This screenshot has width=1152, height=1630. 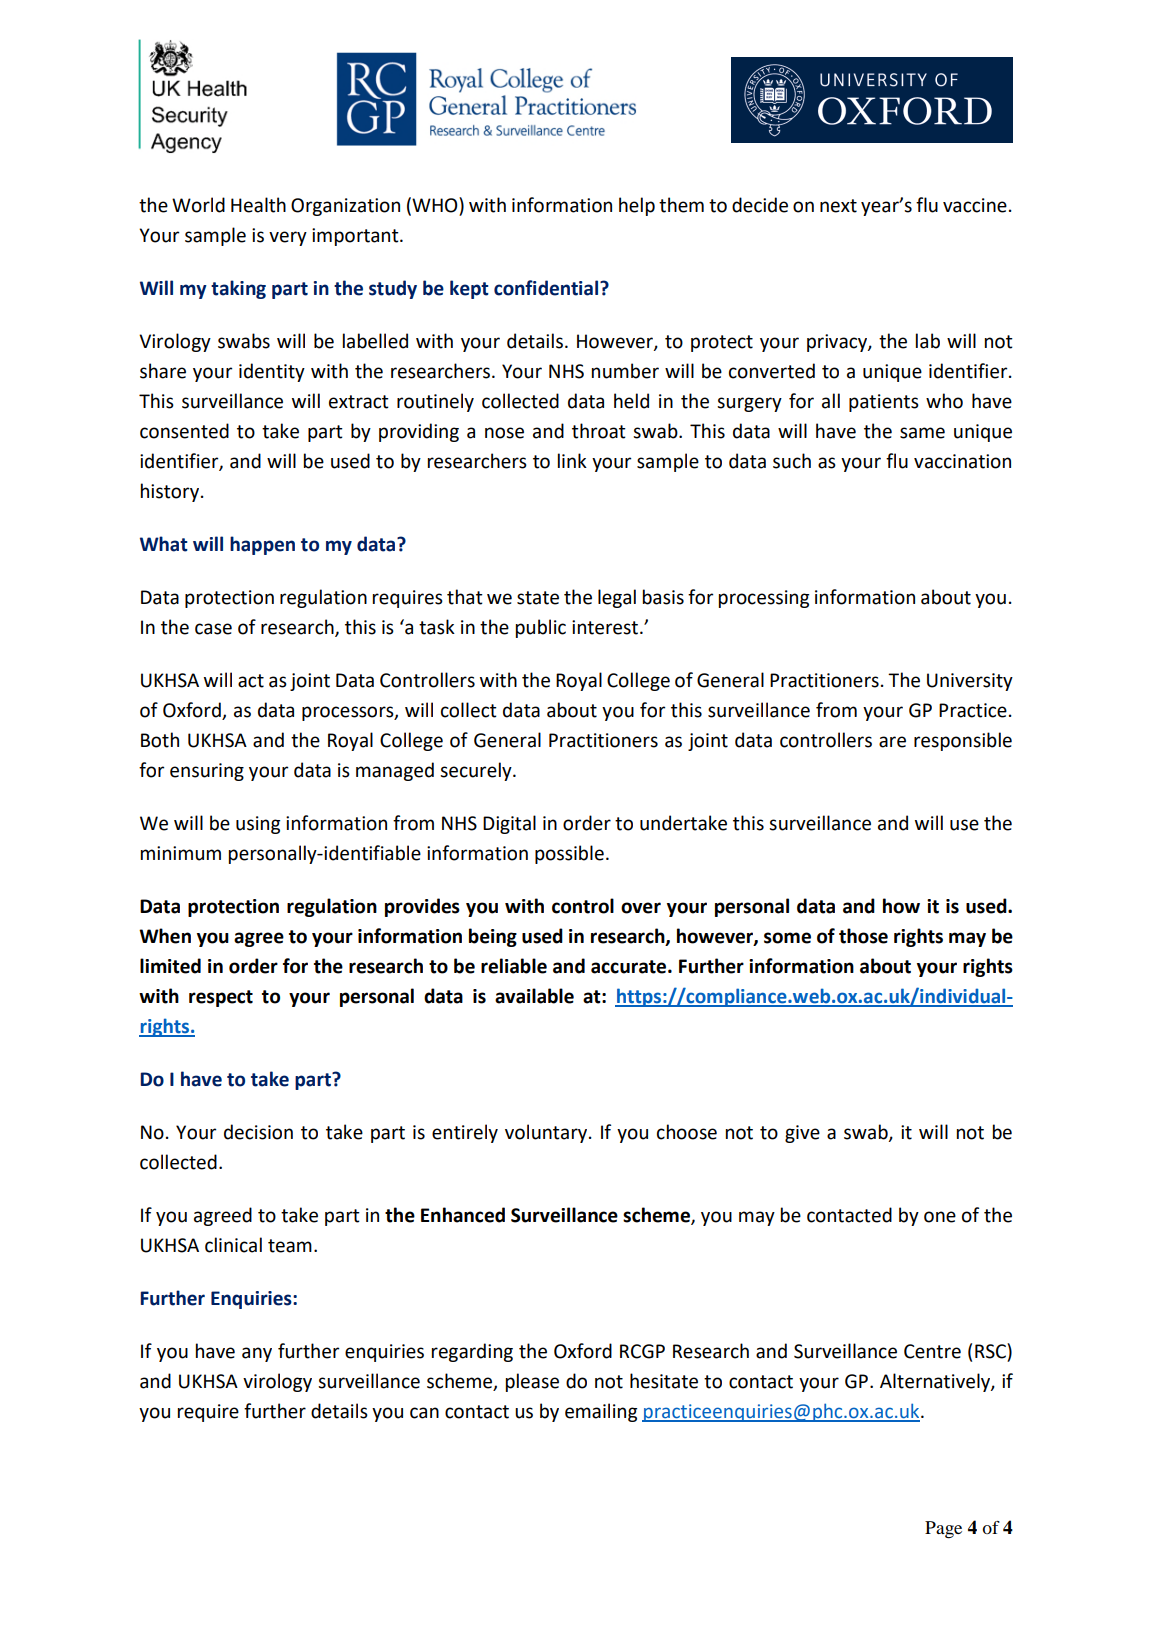 What do you see at coordinates (288, 238) in the screenshot?
I see `very` at bounding box center [288, 238].
